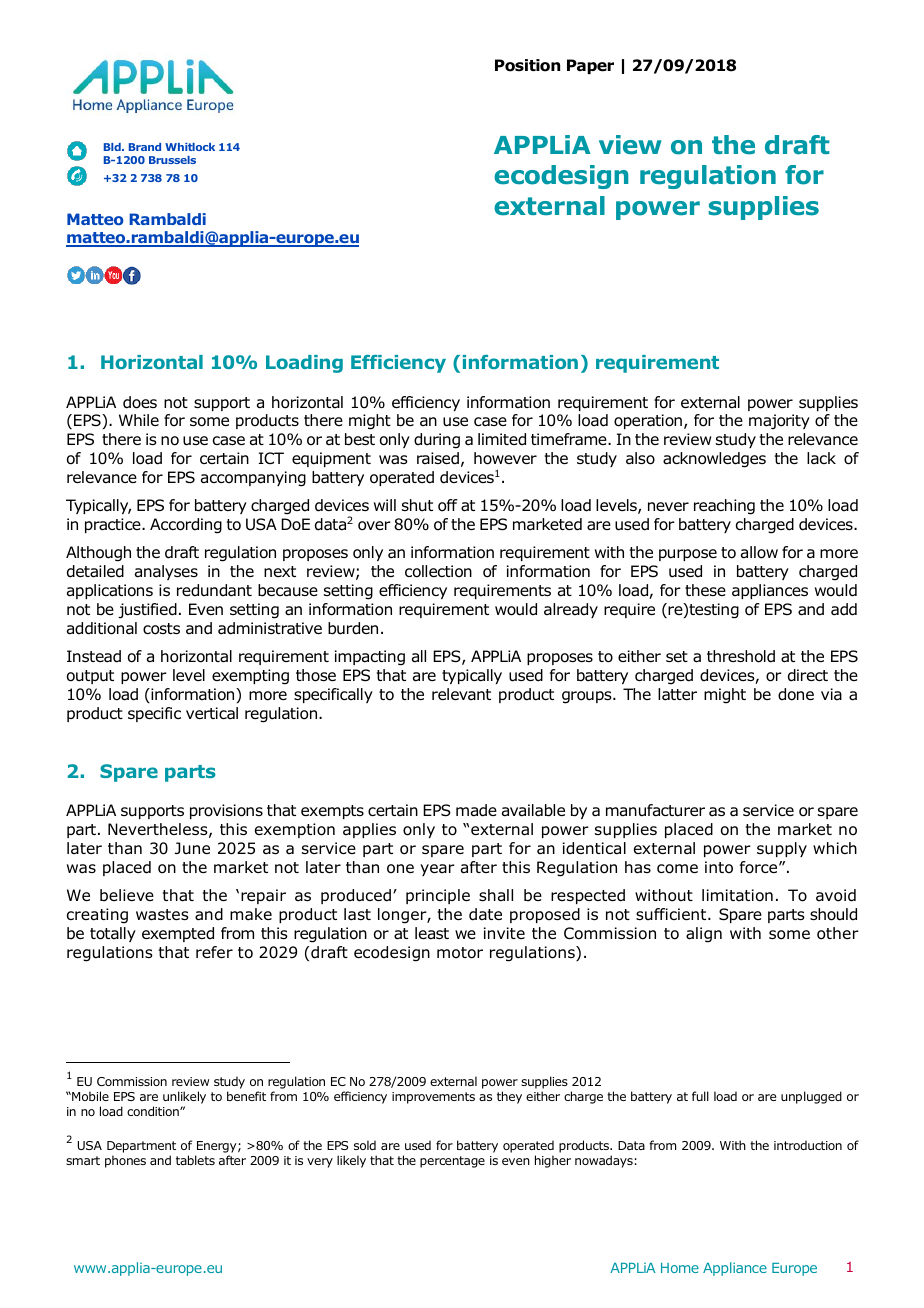 The image size is (924, 1308). Describe the element at coordinates (590, 66) in the image. I see `Paper` at that location.
